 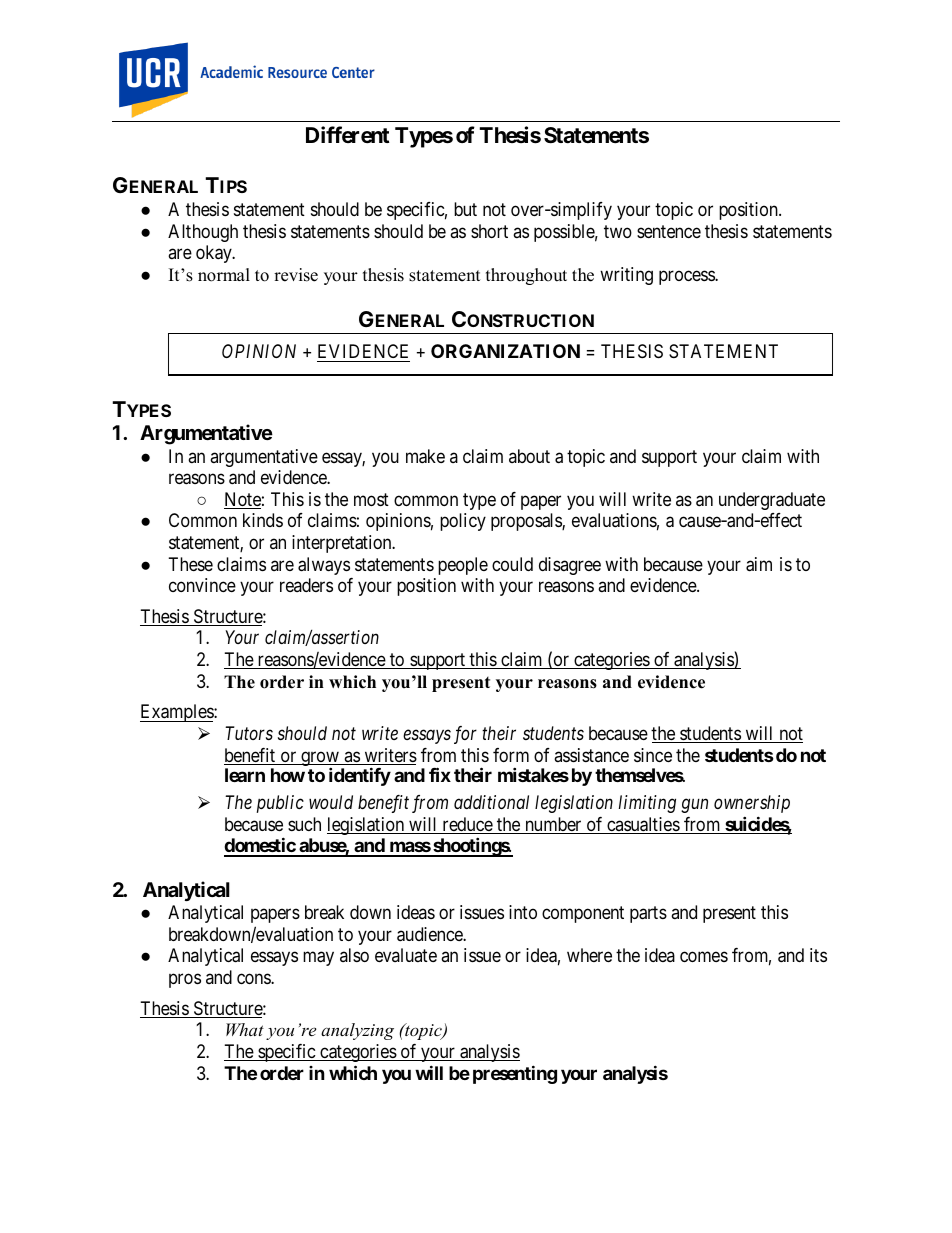 I want to click on but, so click(x=465, y=209).
